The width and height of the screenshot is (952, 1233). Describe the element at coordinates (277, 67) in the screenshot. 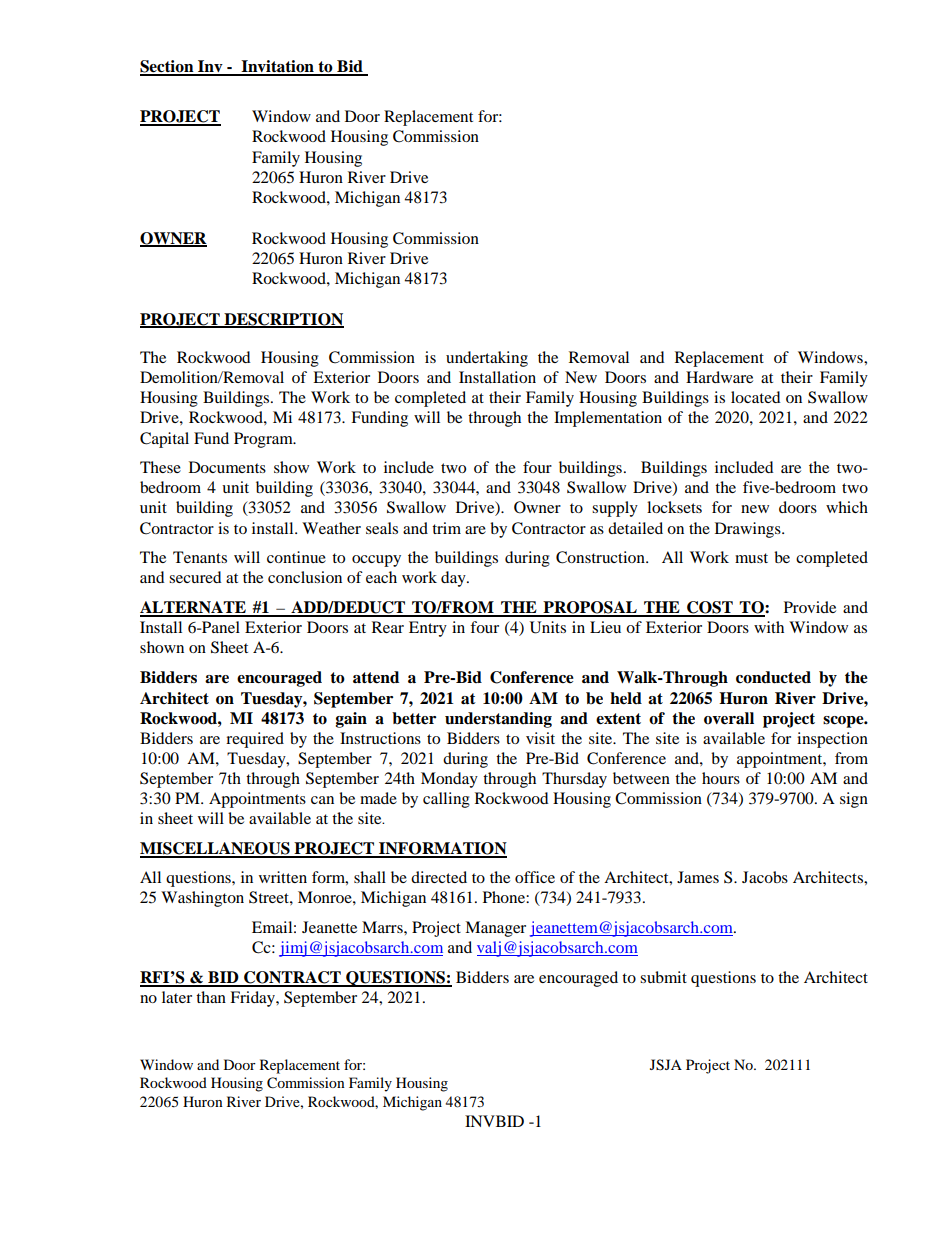

I see `Invitation` at that location.
